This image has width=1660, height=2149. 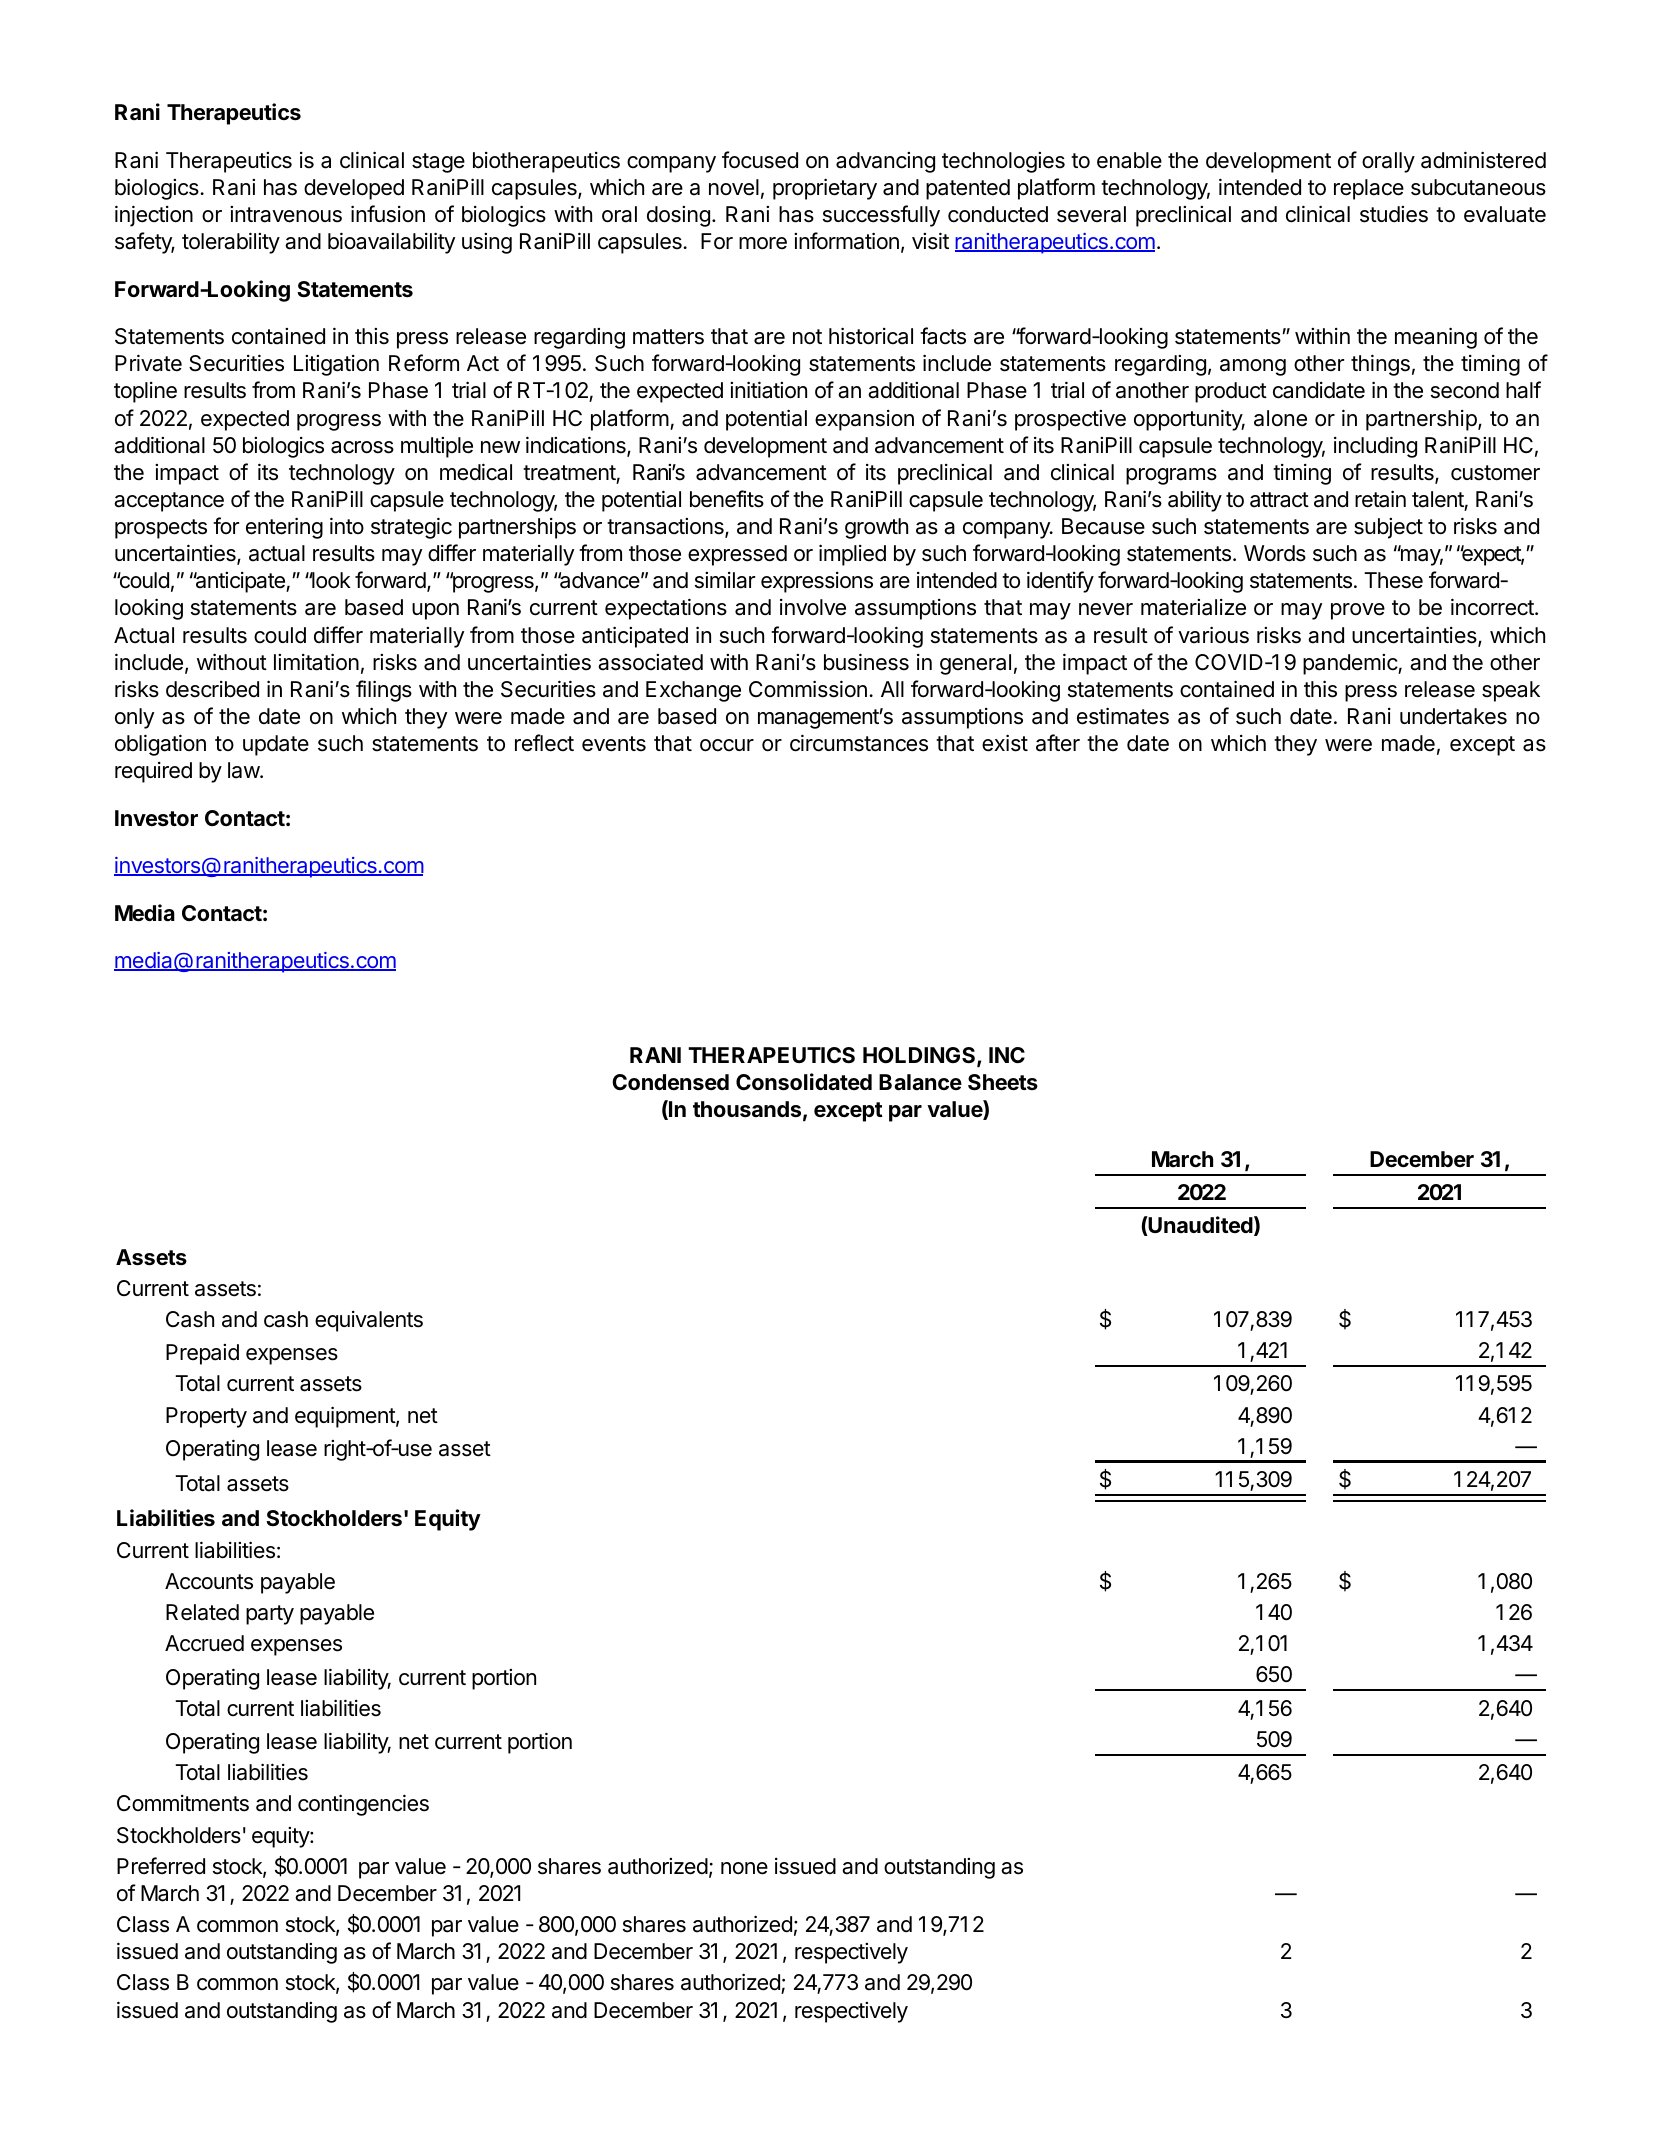 What do you see at coordinates (1003, 1082) in the image?
I see `Sheets` at bounding box center [1003, 1082].
